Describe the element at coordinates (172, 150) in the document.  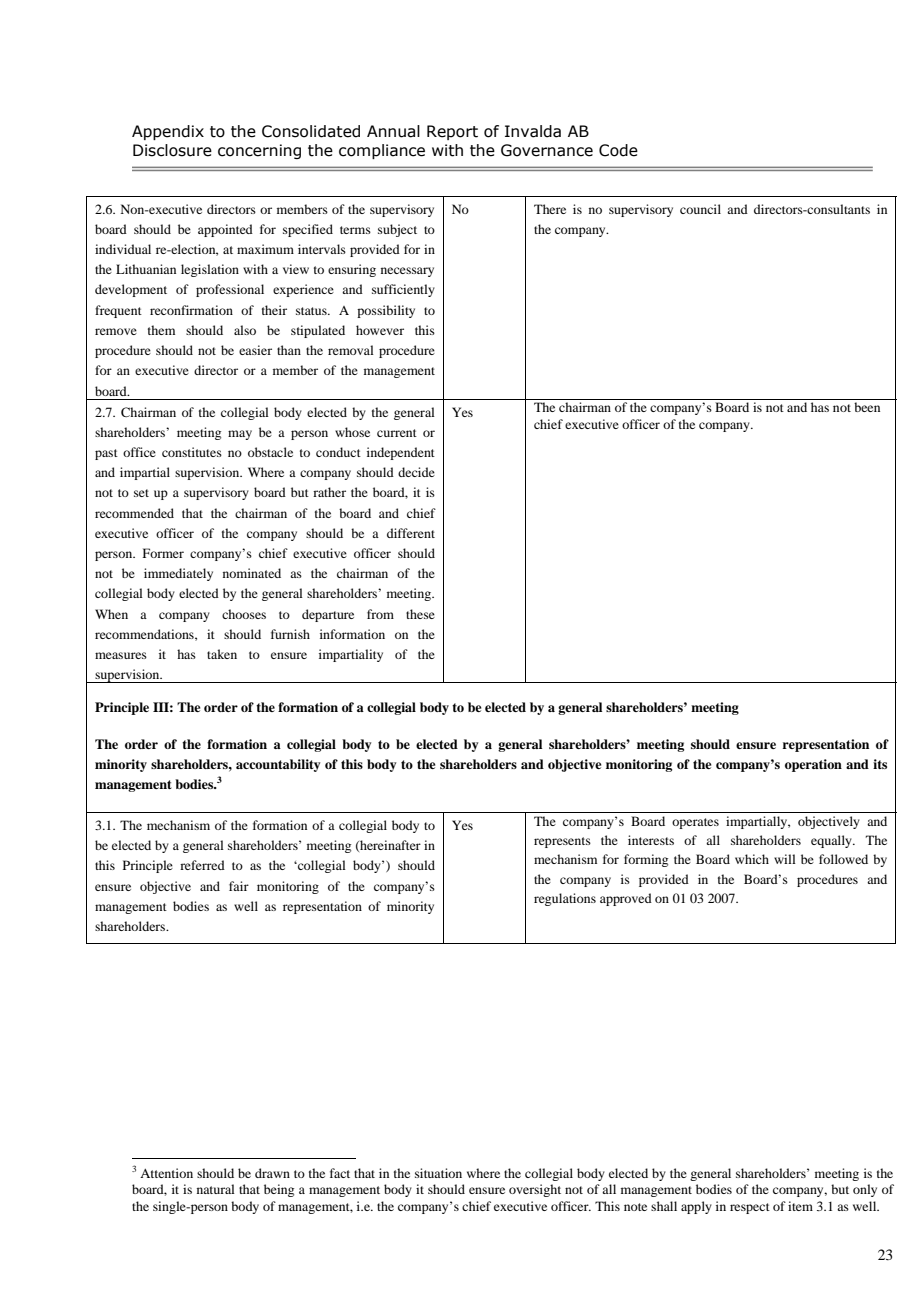
I see `Disclosure` at that location.
